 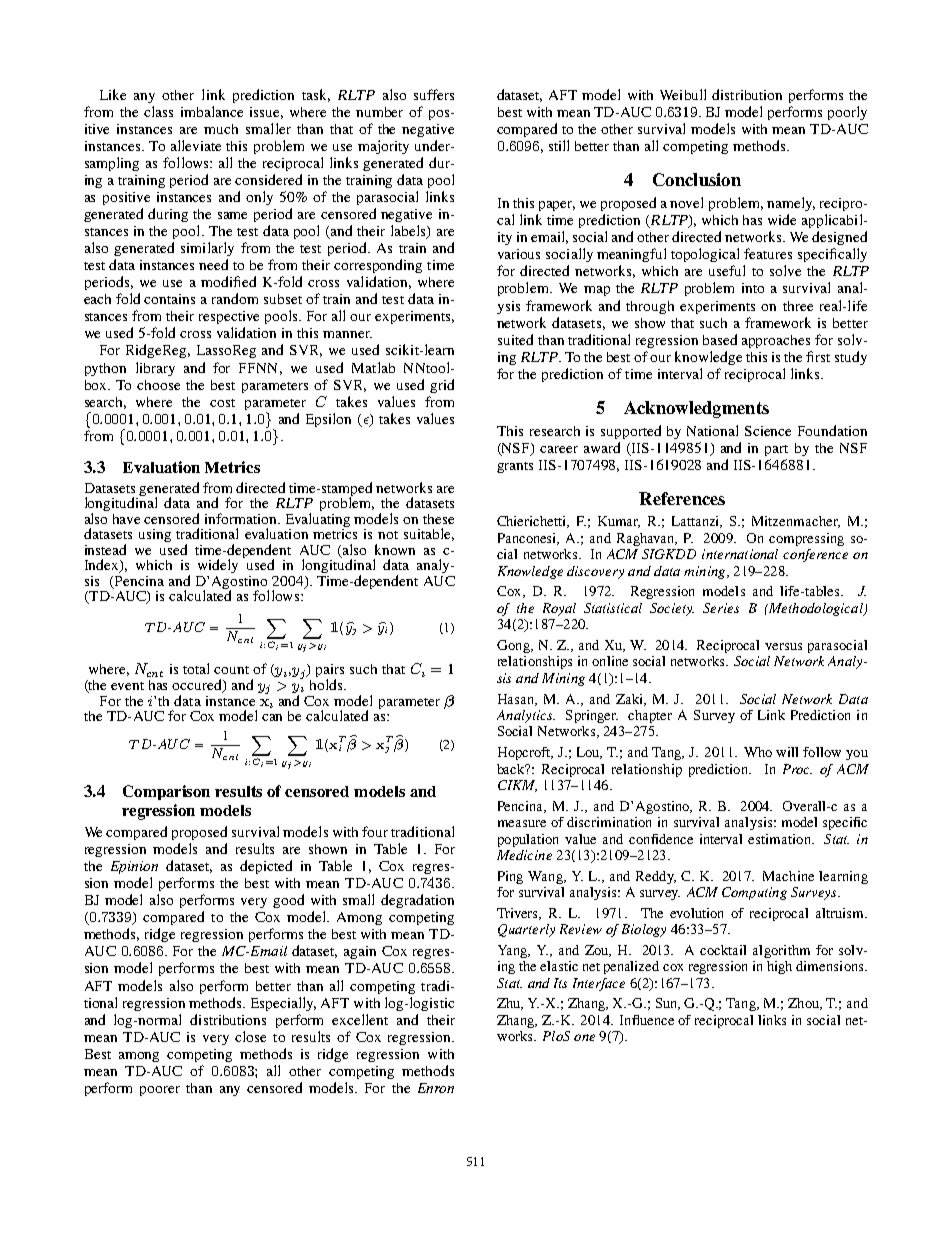 What do you see at coordinates (212, 111) in the screenshot?
I see `imbalance` at bounding box center [212, 111].
